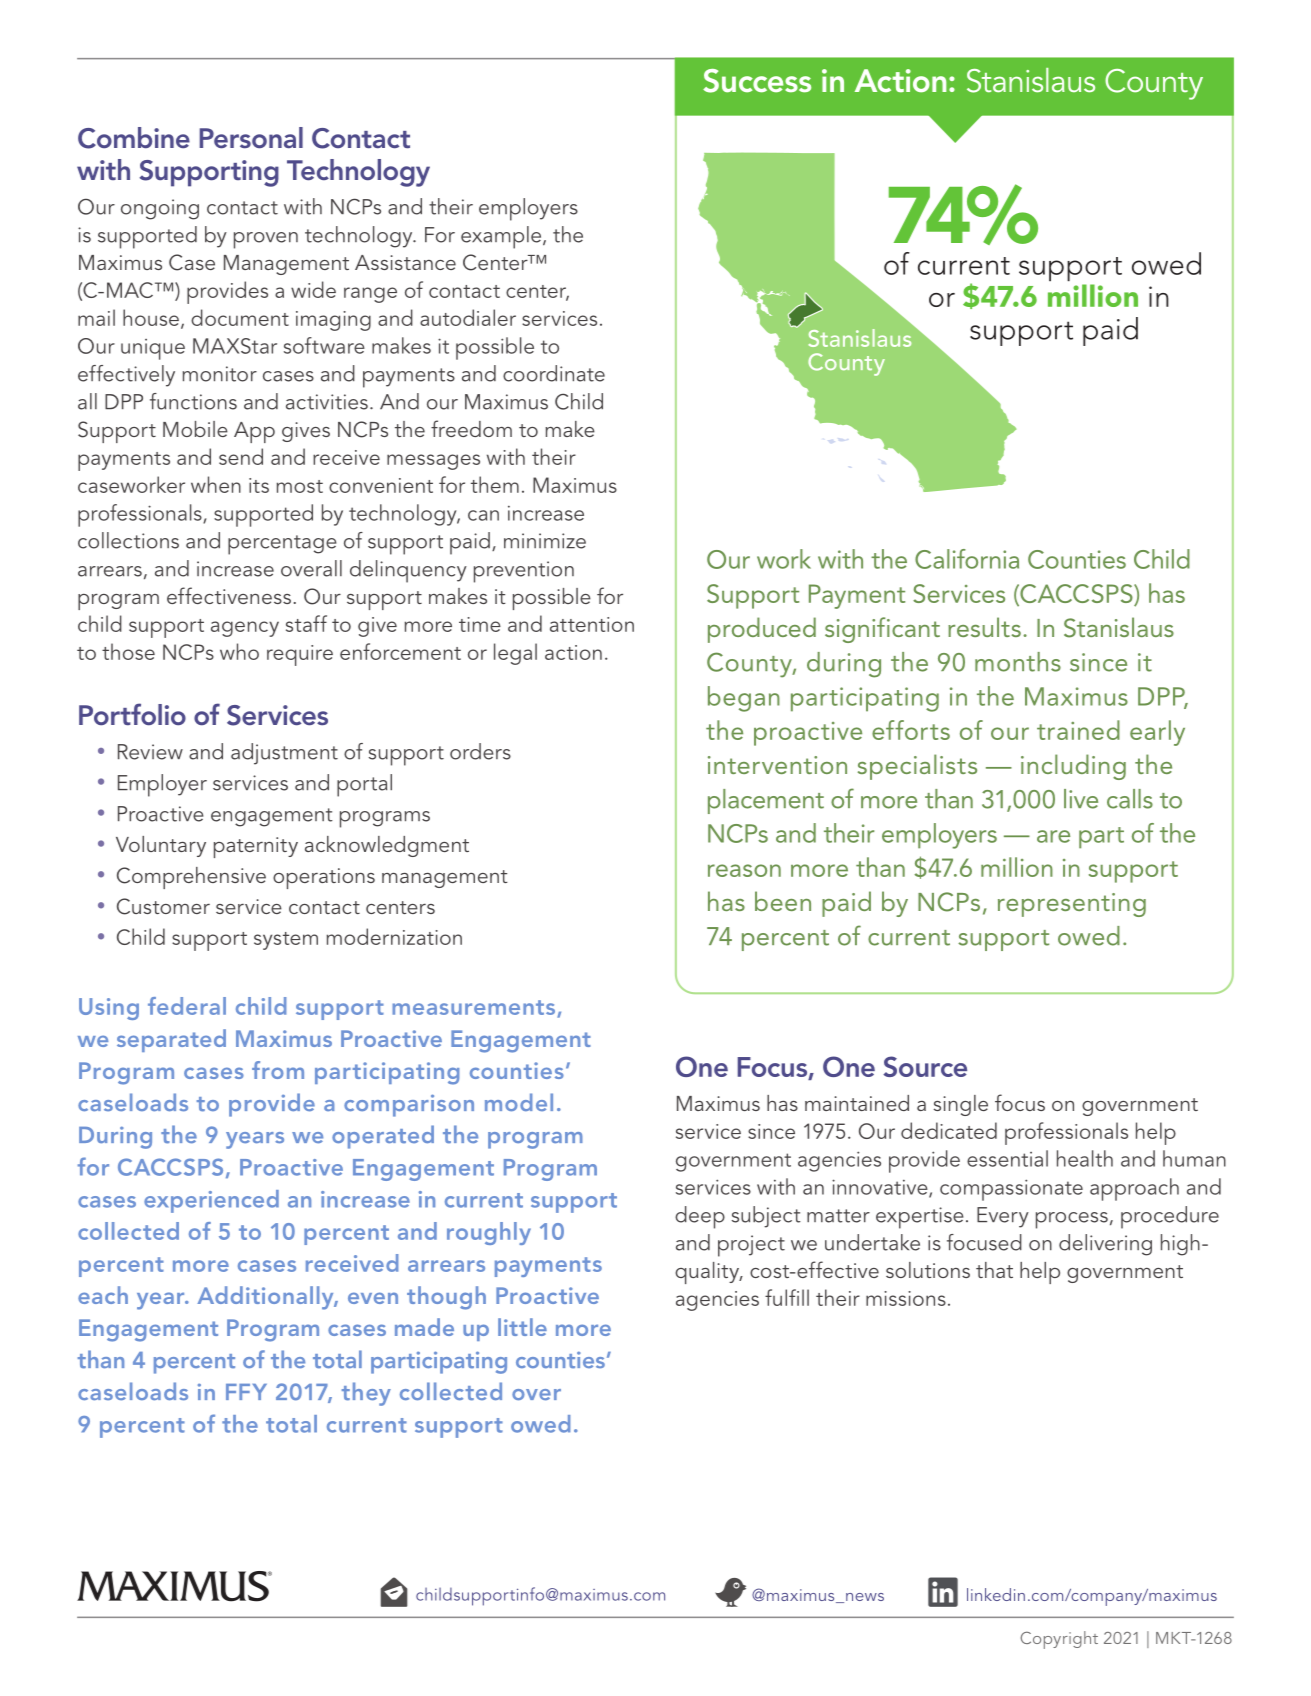 The image size is (1311, 1696). Describe the element at coordinates (1059, 1640) in the screenshot. I see `Copyright` at that location.
